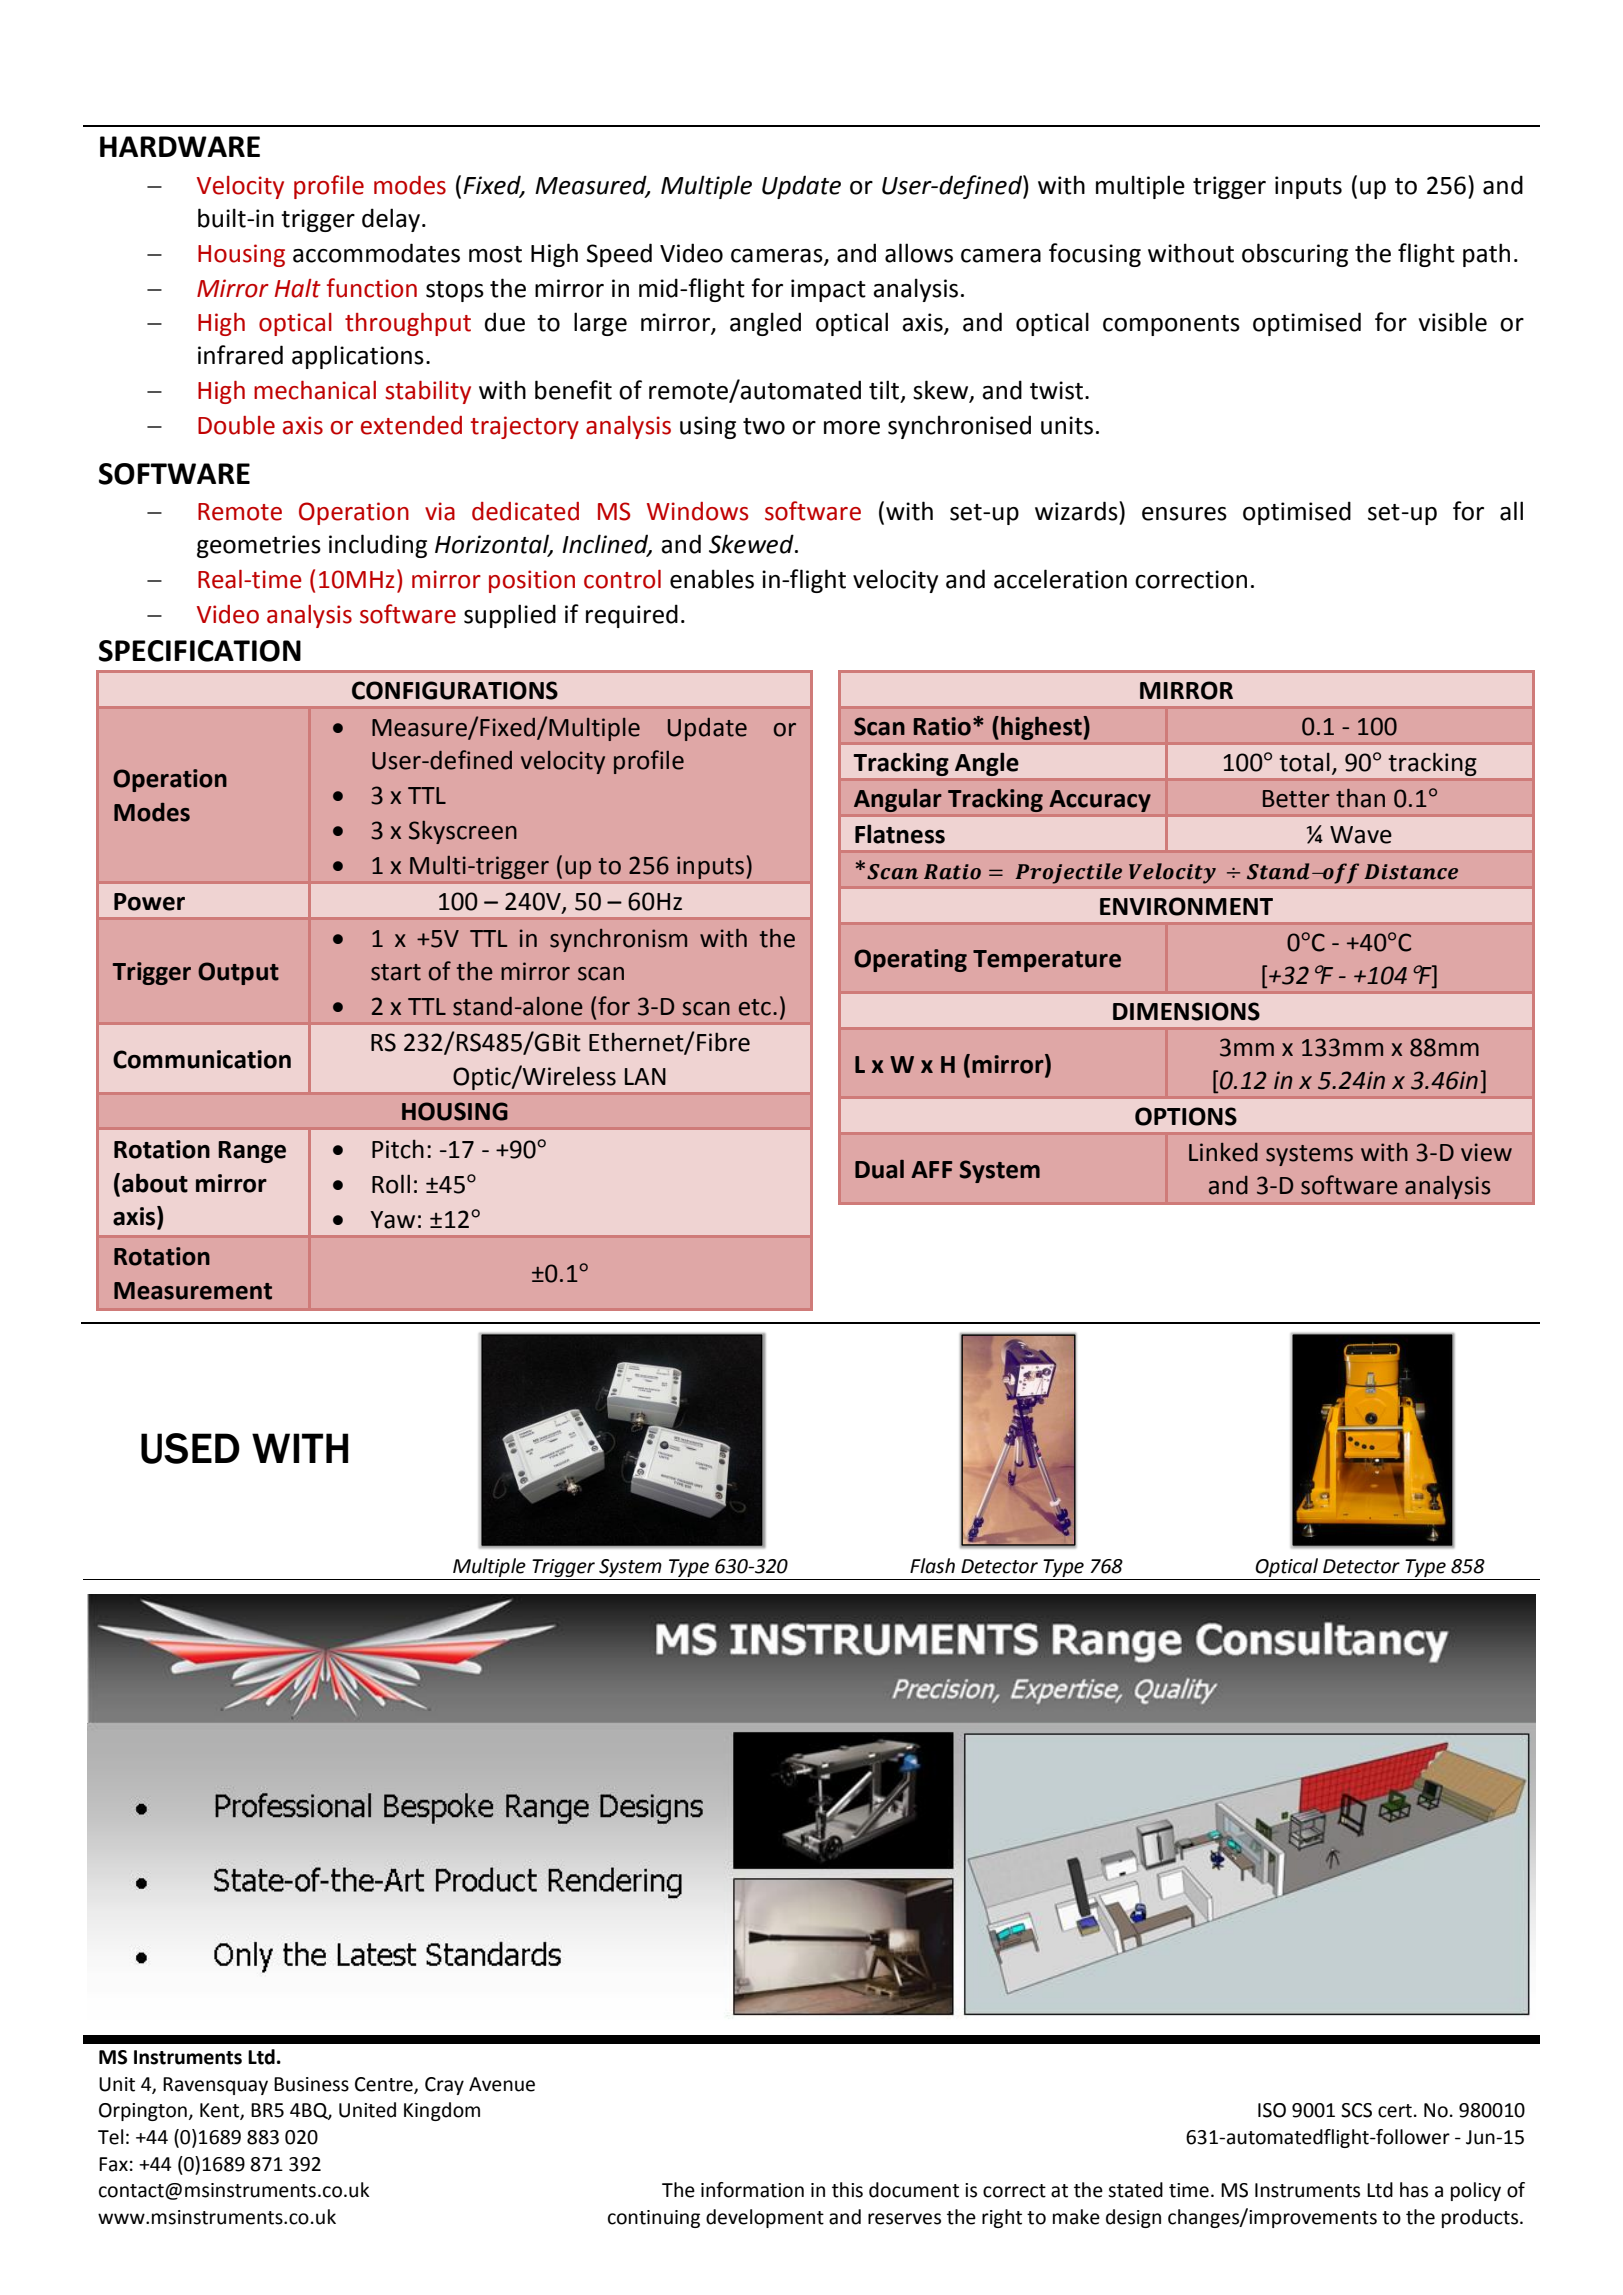  What do you see at coordinates (752, 2190) in the page?
I see `information` at bounding box center [752, 2190].
